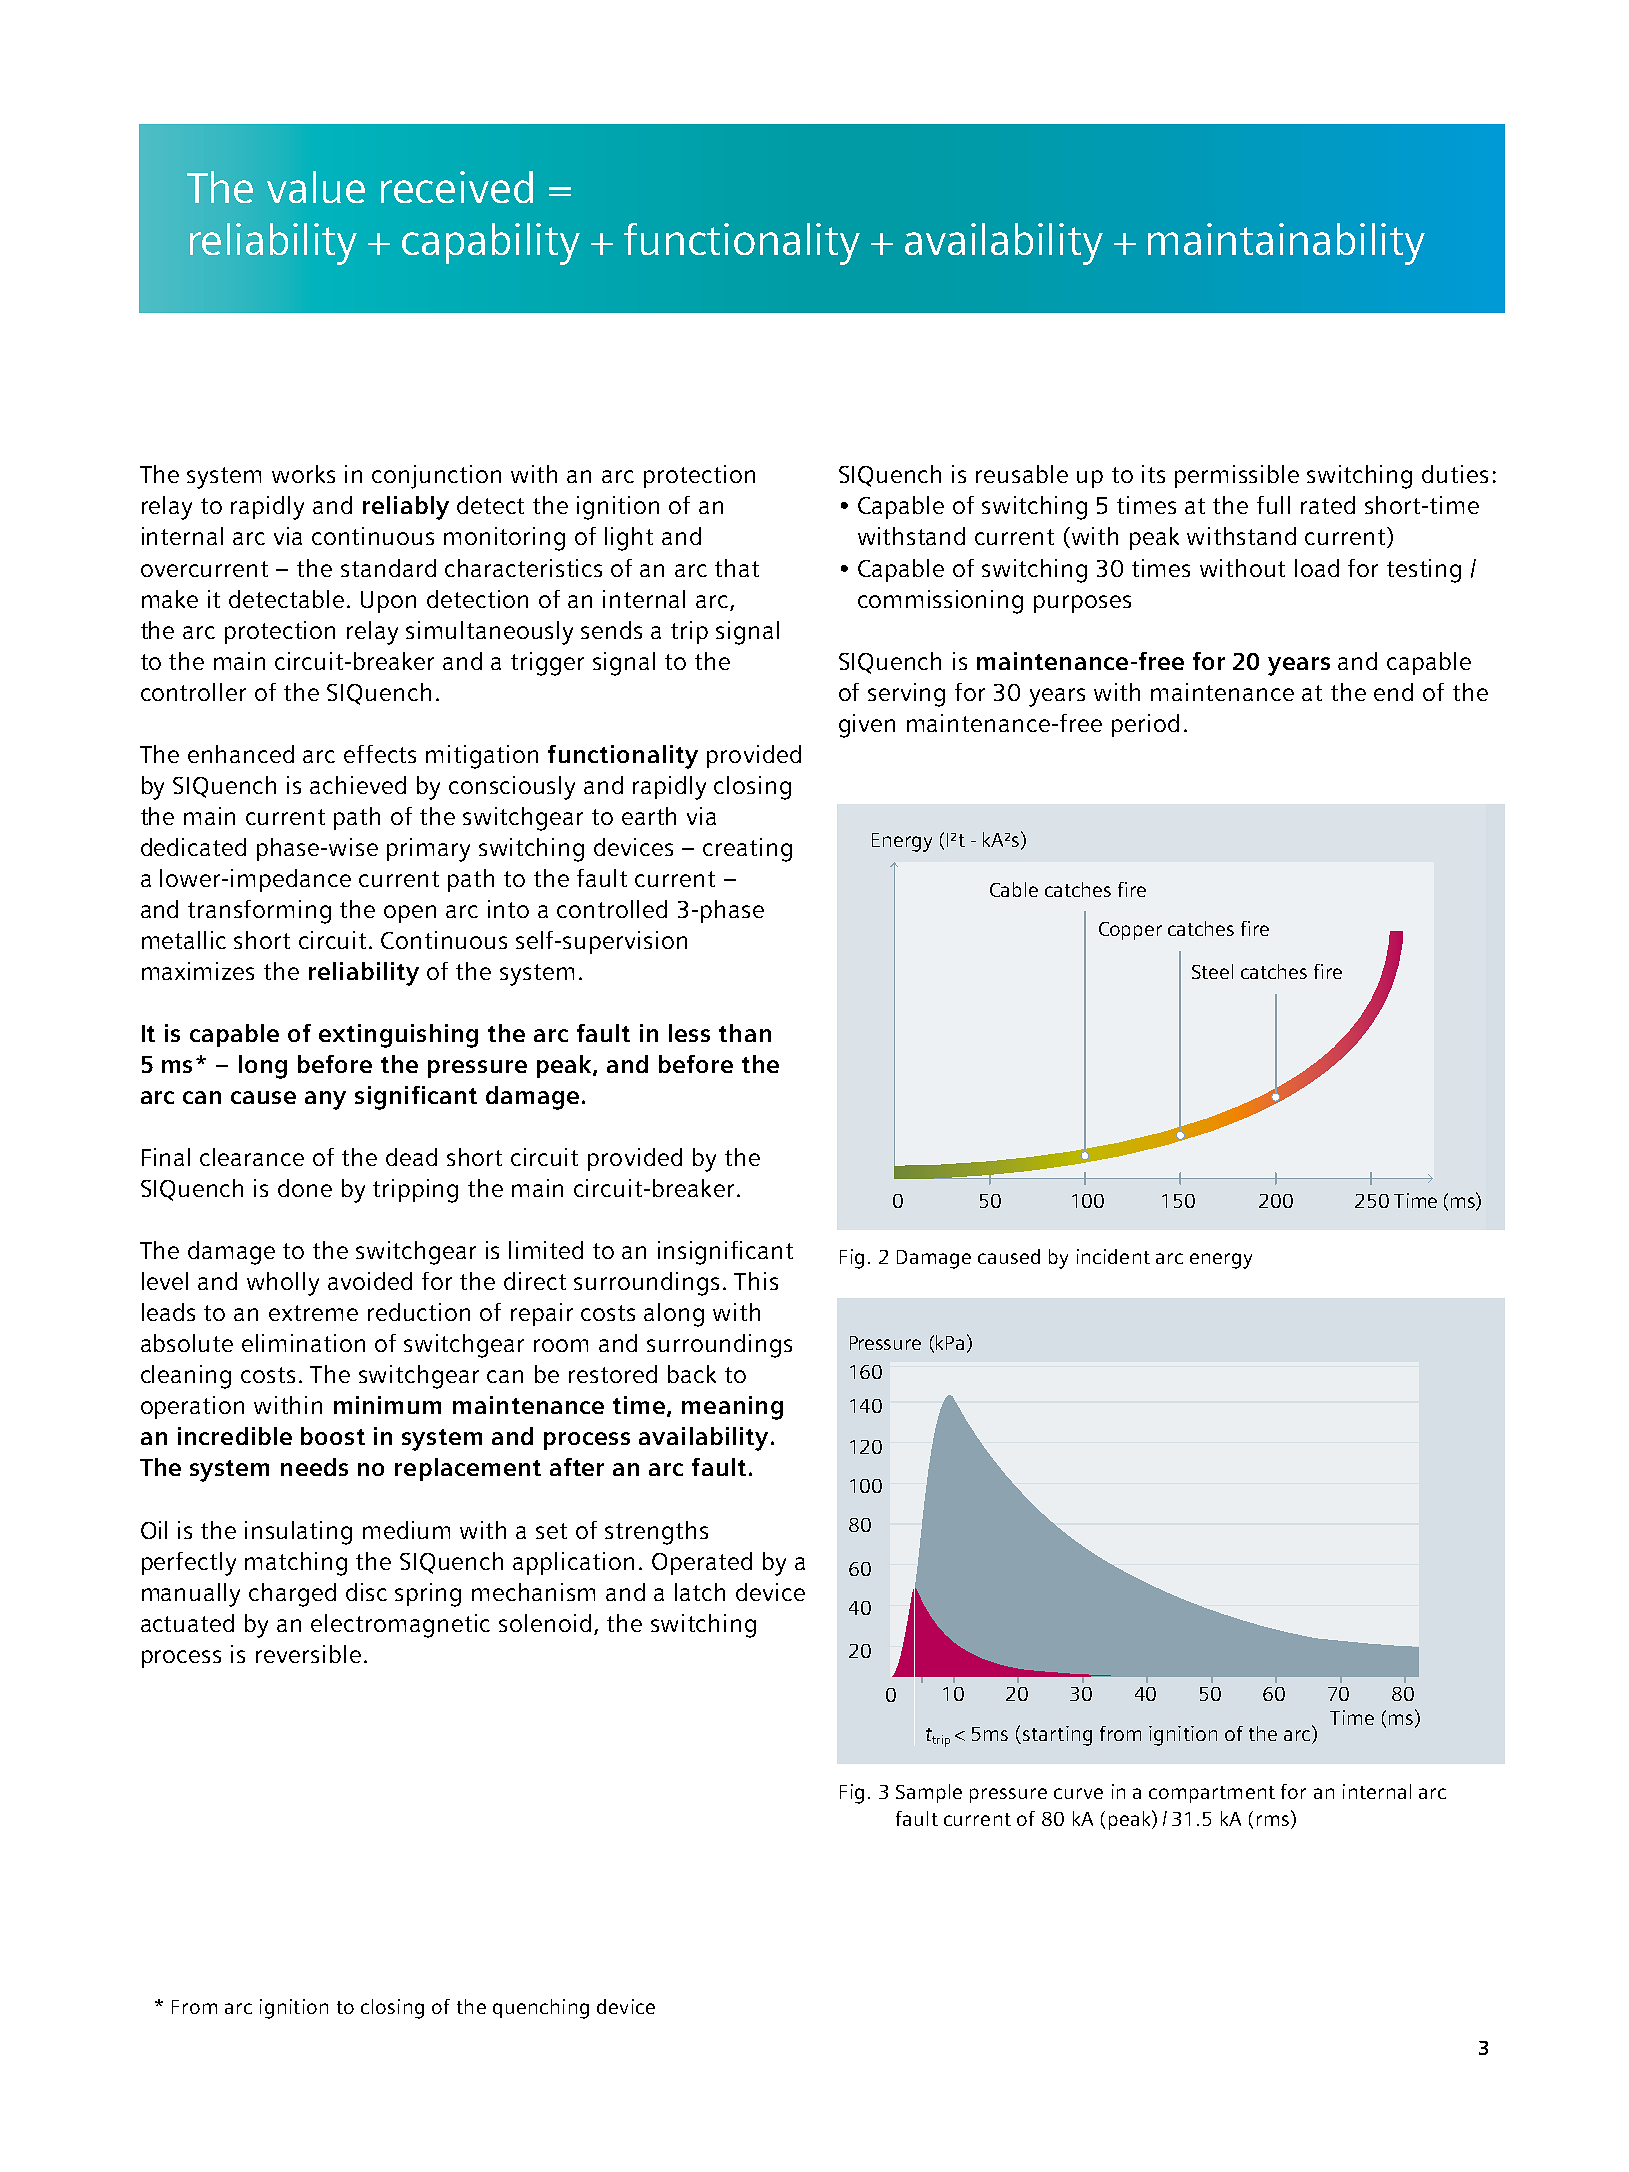 The image size is (1629, 2172). Describe the element at coordinates (1237, 476) in the page. I see `permissible` at that location.
